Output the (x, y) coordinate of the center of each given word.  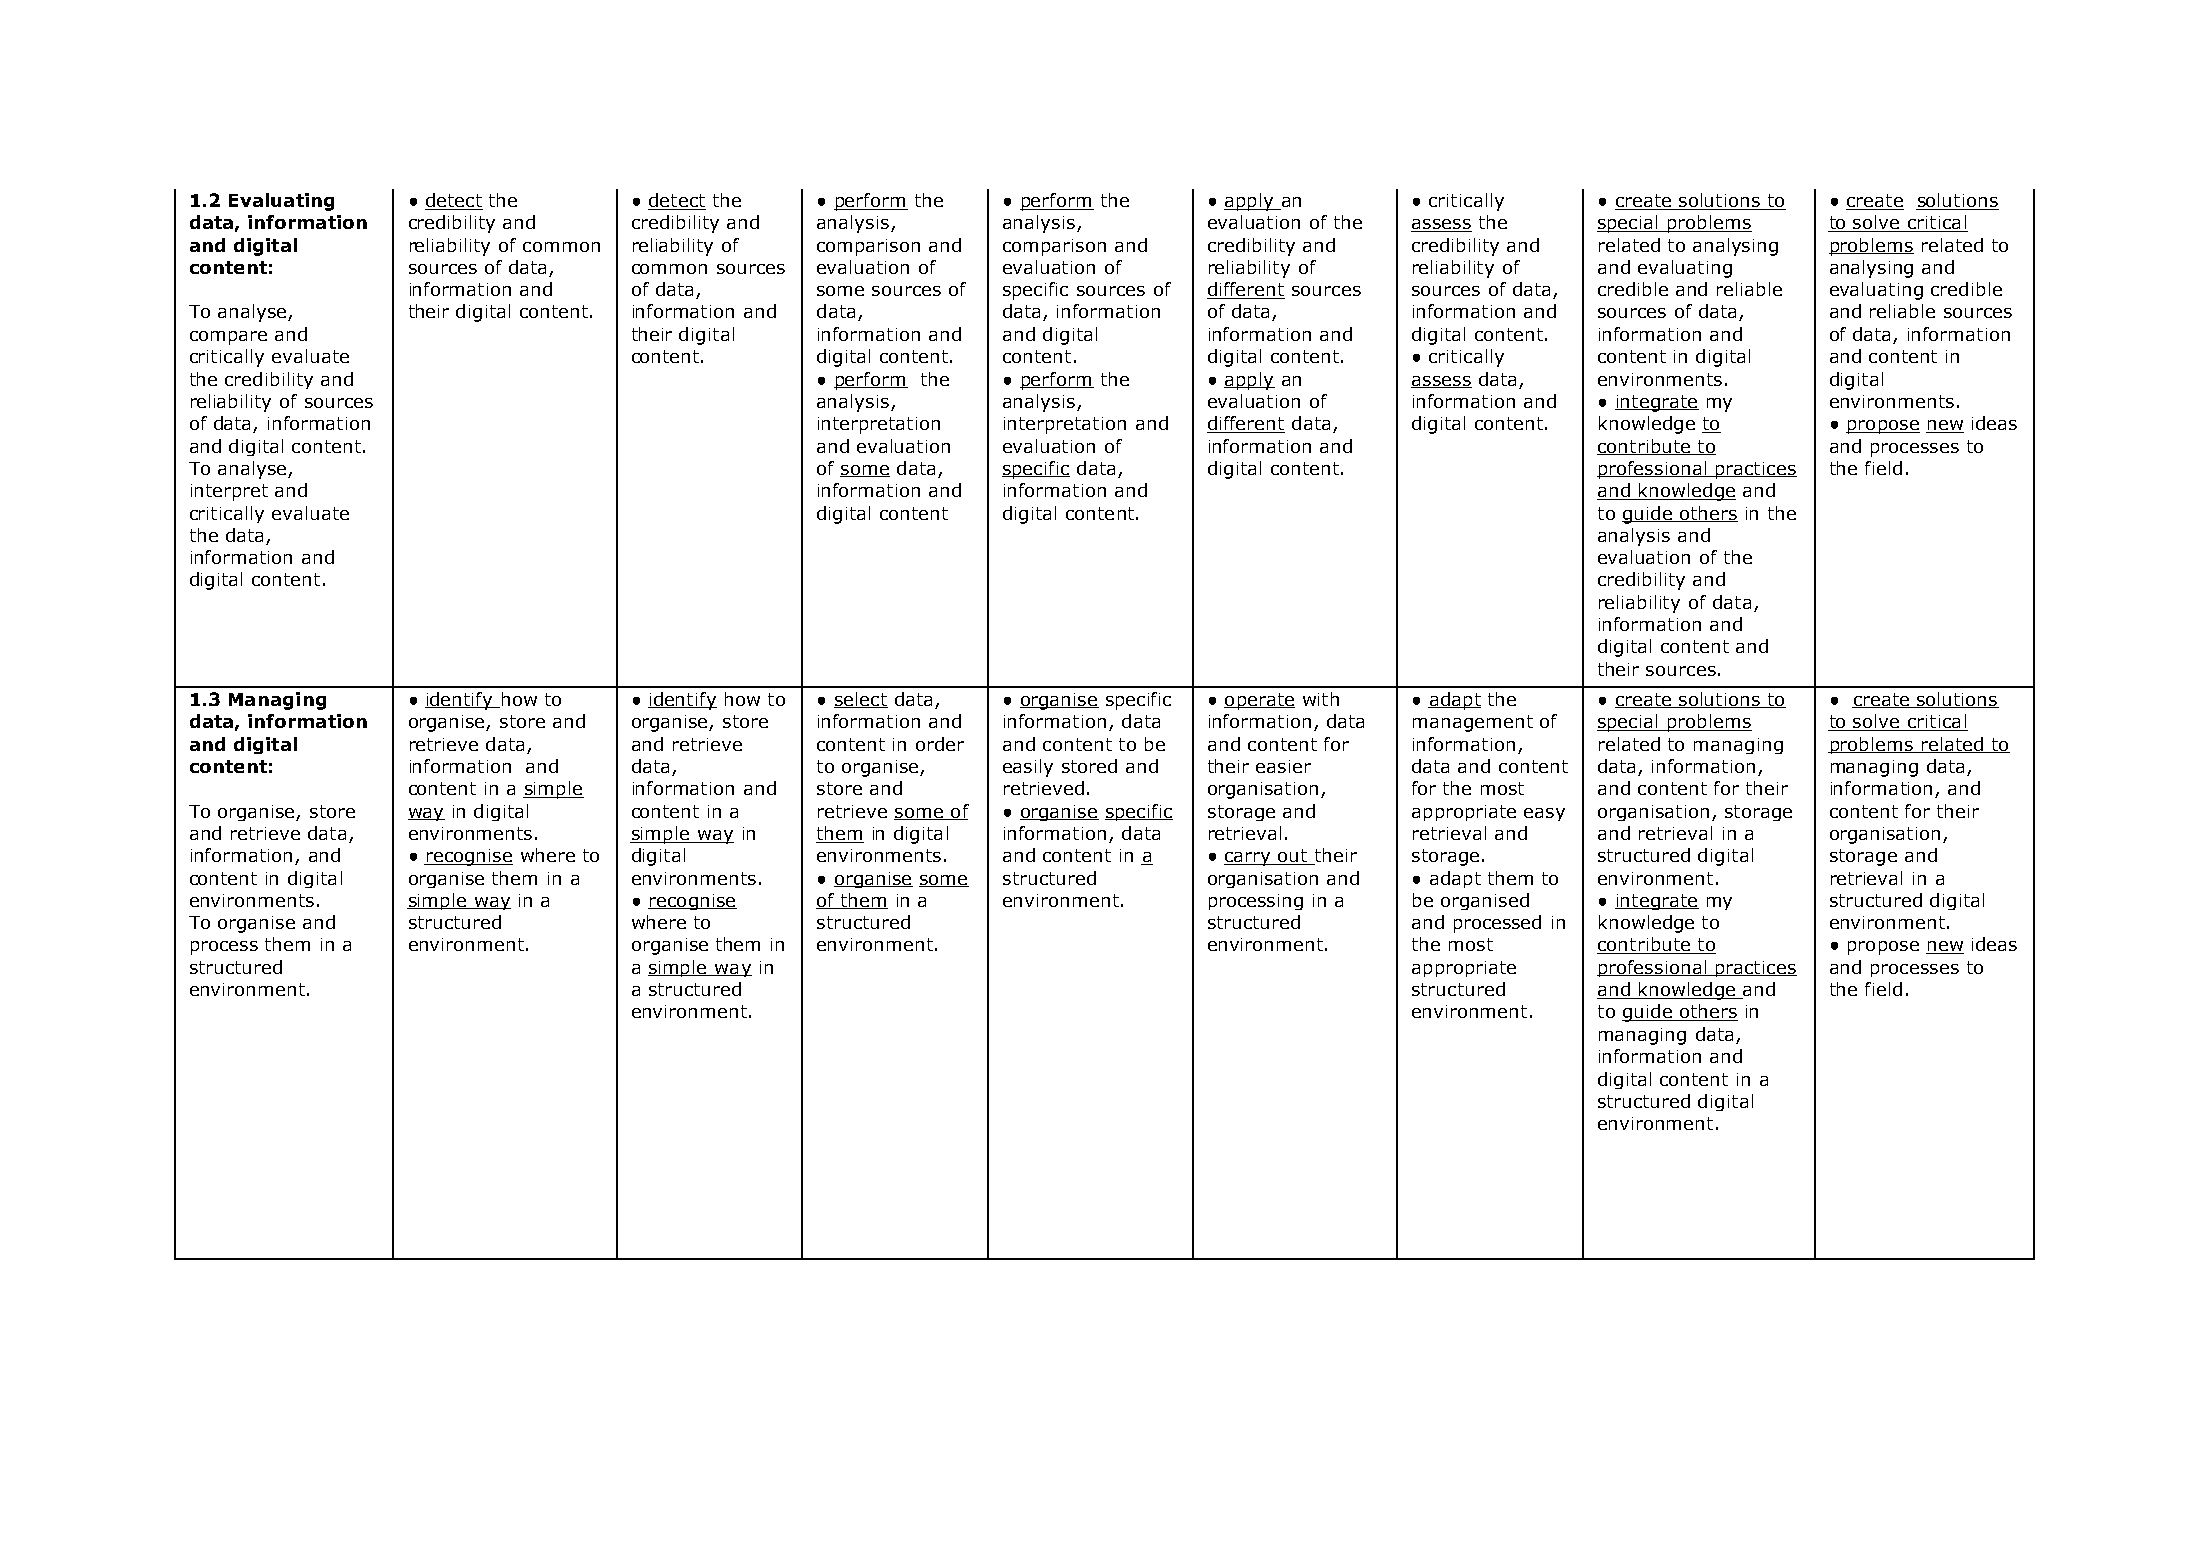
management (1473, 723)
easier (1283, 766)
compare (228, 338)
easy (1544, 814)
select (861, 700)
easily (1028, 768)
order (940, 744)
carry (1248, 859)
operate (1259, 701)
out (1293, 857)
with (1321, 699)
